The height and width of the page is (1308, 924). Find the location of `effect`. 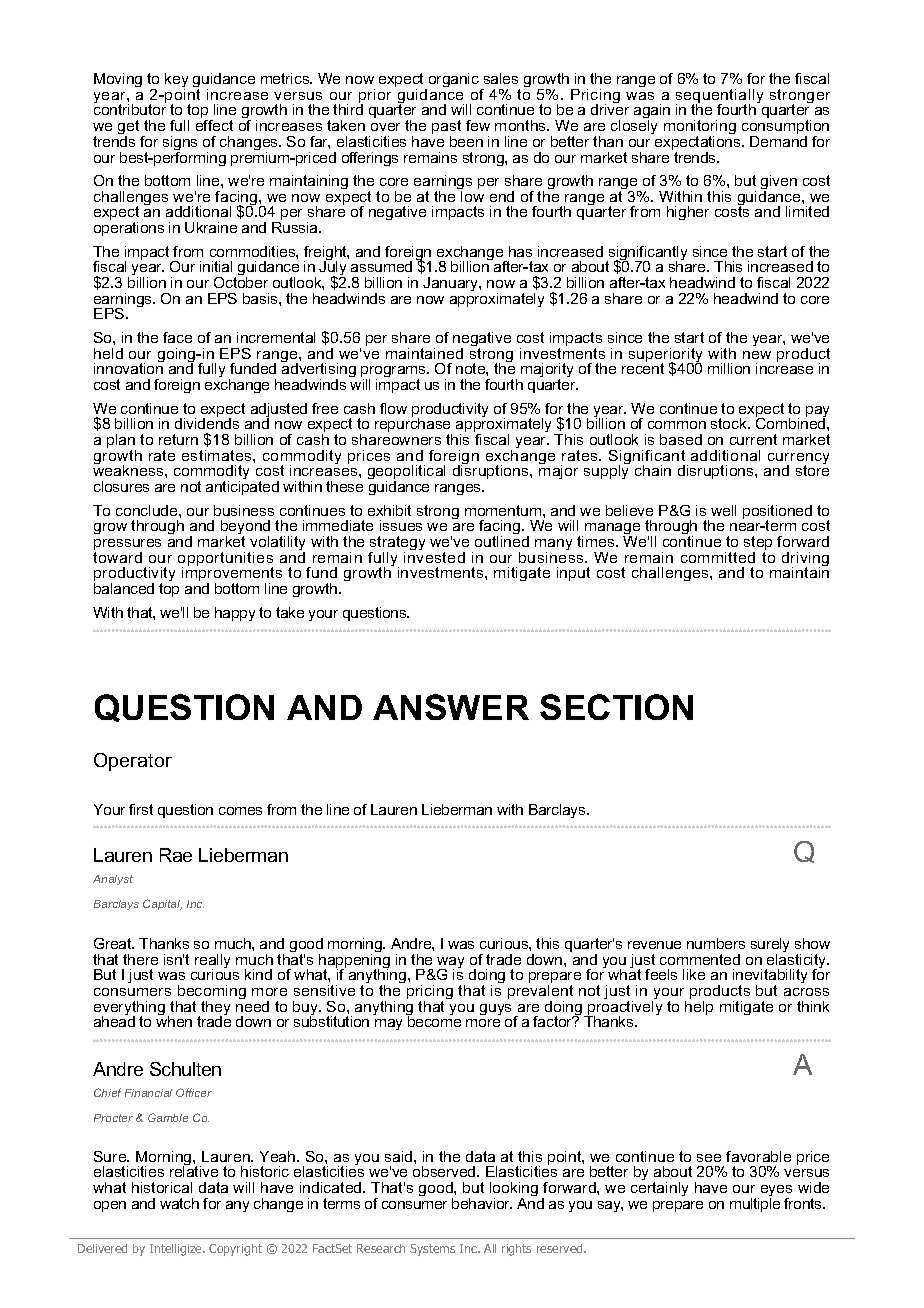

effect is located at coordinates (214, 125).
